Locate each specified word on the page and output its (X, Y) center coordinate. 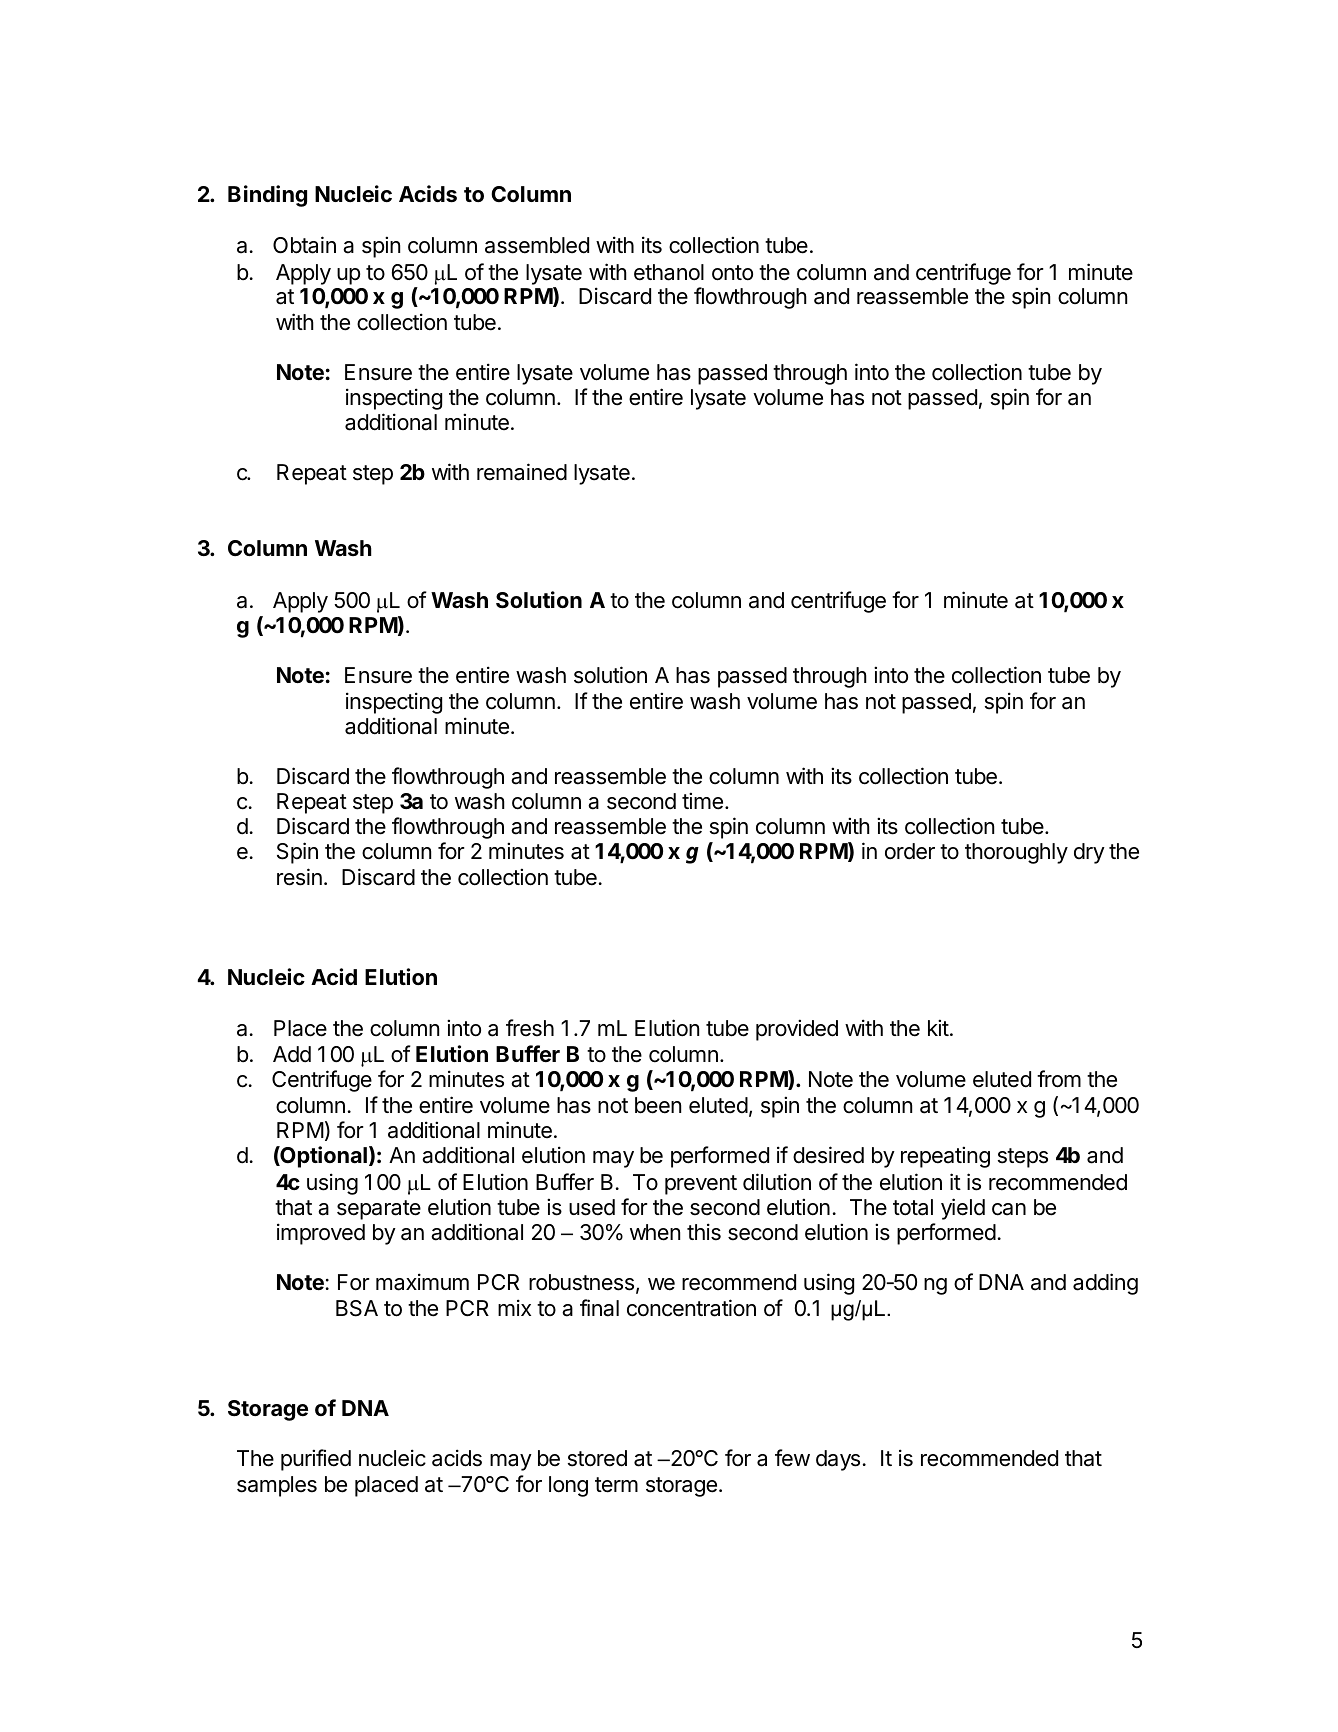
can (1009, 1209)
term (616, 1485)
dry (1089, 853)
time (702, 801)
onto (732, 273)
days (838, 1460)
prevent (701, 1185)
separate (379, 1210)
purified (316, 1460)
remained (522, 472)
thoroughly (1016, 853)
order (910, 851)
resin (299, 877)
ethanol (669, 272)
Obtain (304, 245)
